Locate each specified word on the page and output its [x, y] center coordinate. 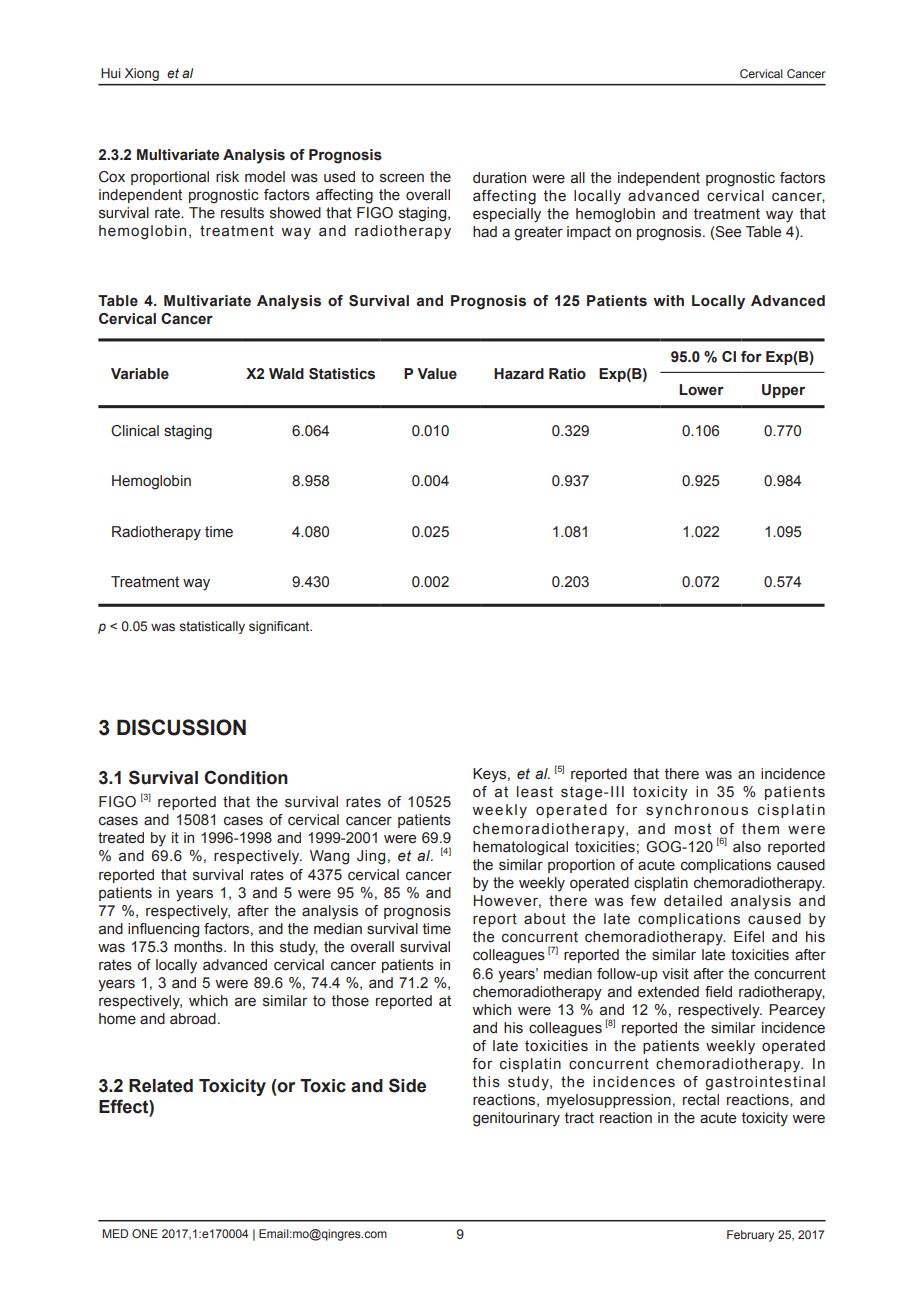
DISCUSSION [181, 727]
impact [589, 233]
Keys [489, 775]
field [718, 992]
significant [280, 627]
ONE [145, 1233]
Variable [140, 374]
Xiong [142, 74]
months [199, 947]
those [350, 1001]
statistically [212, 627]
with [668, 301]
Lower [701, 390]
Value [437, 374]
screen [402, 178]
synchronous [697, 811]
